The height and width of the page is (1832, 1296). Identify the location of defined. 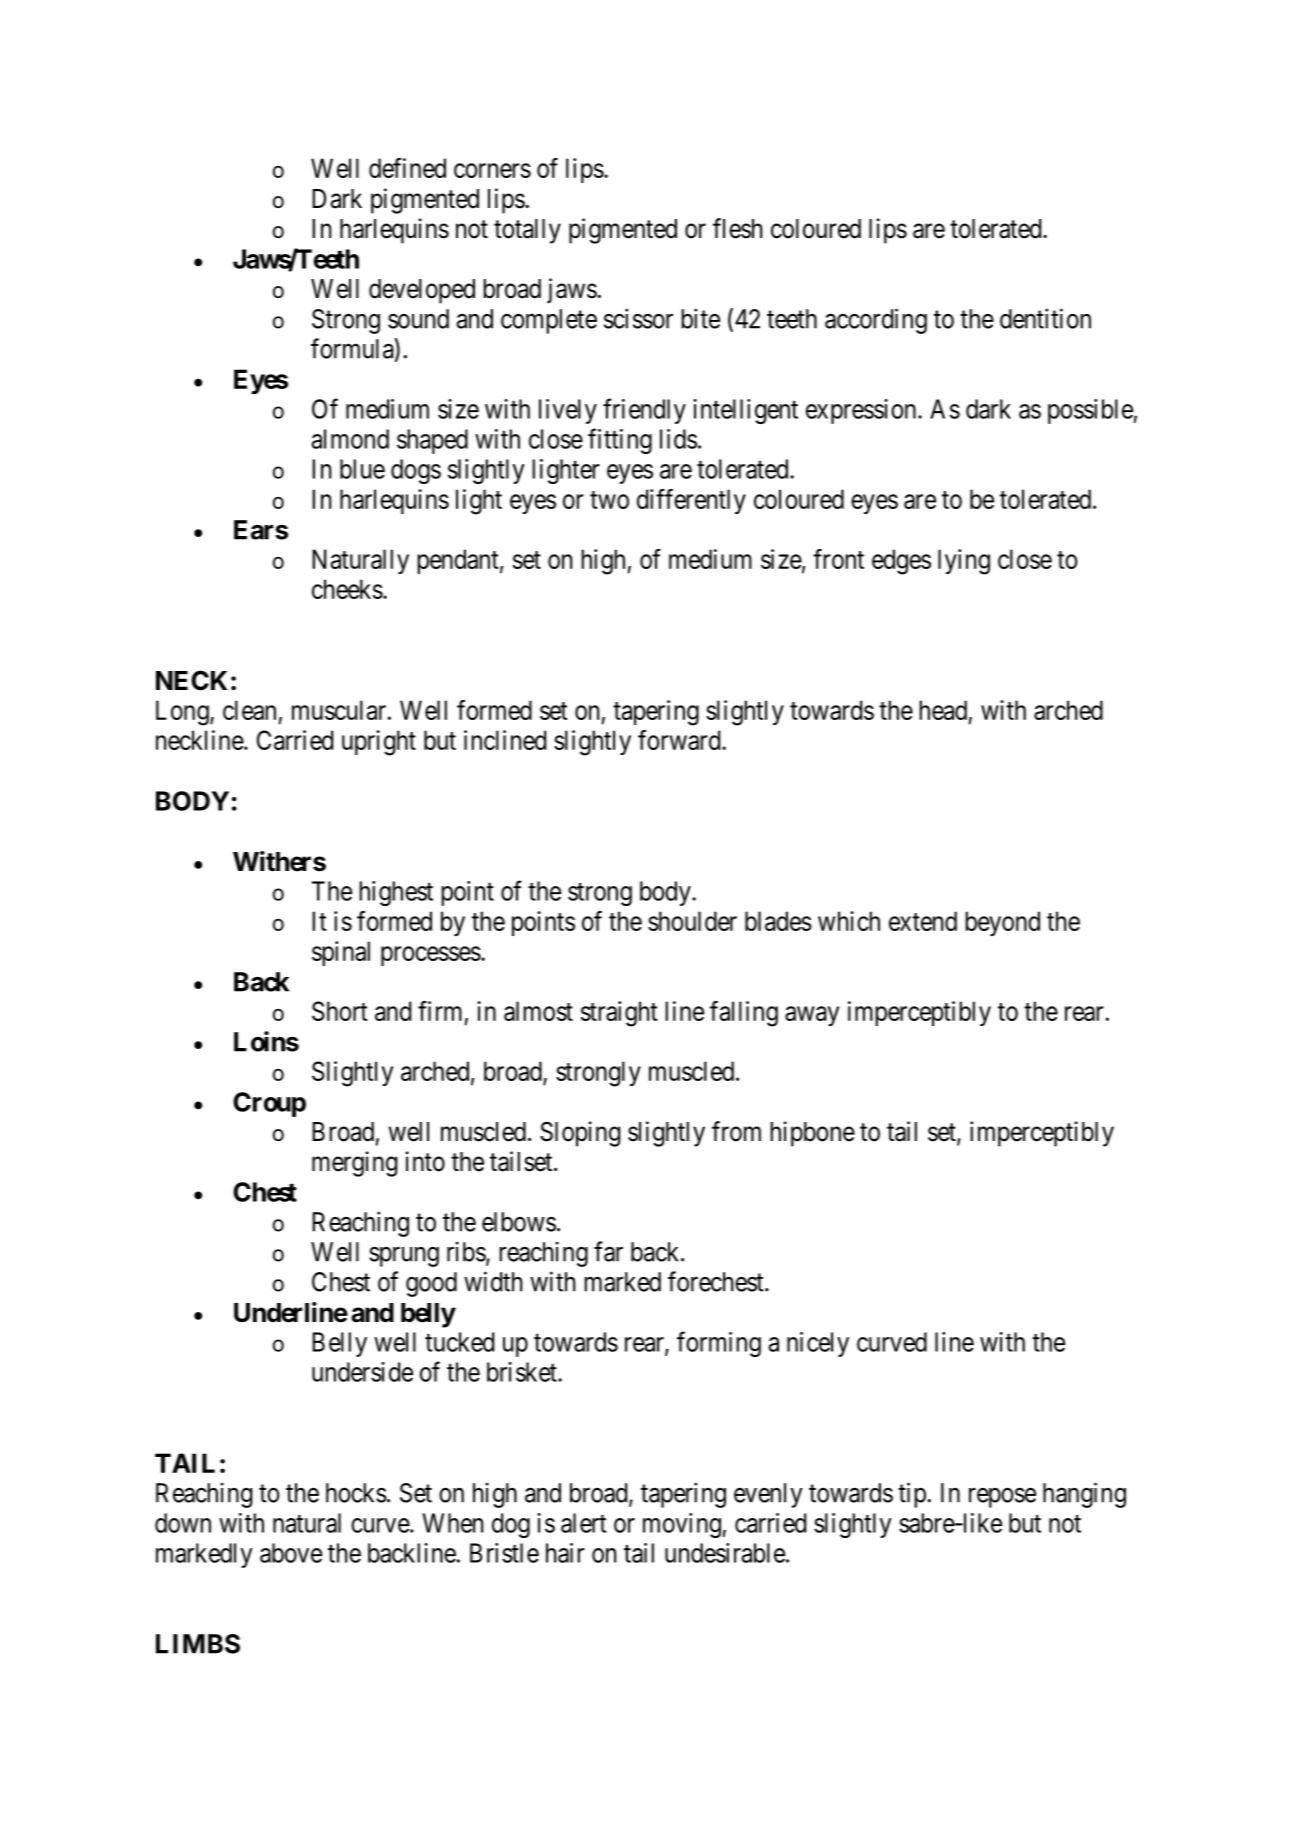
(407, 168).
